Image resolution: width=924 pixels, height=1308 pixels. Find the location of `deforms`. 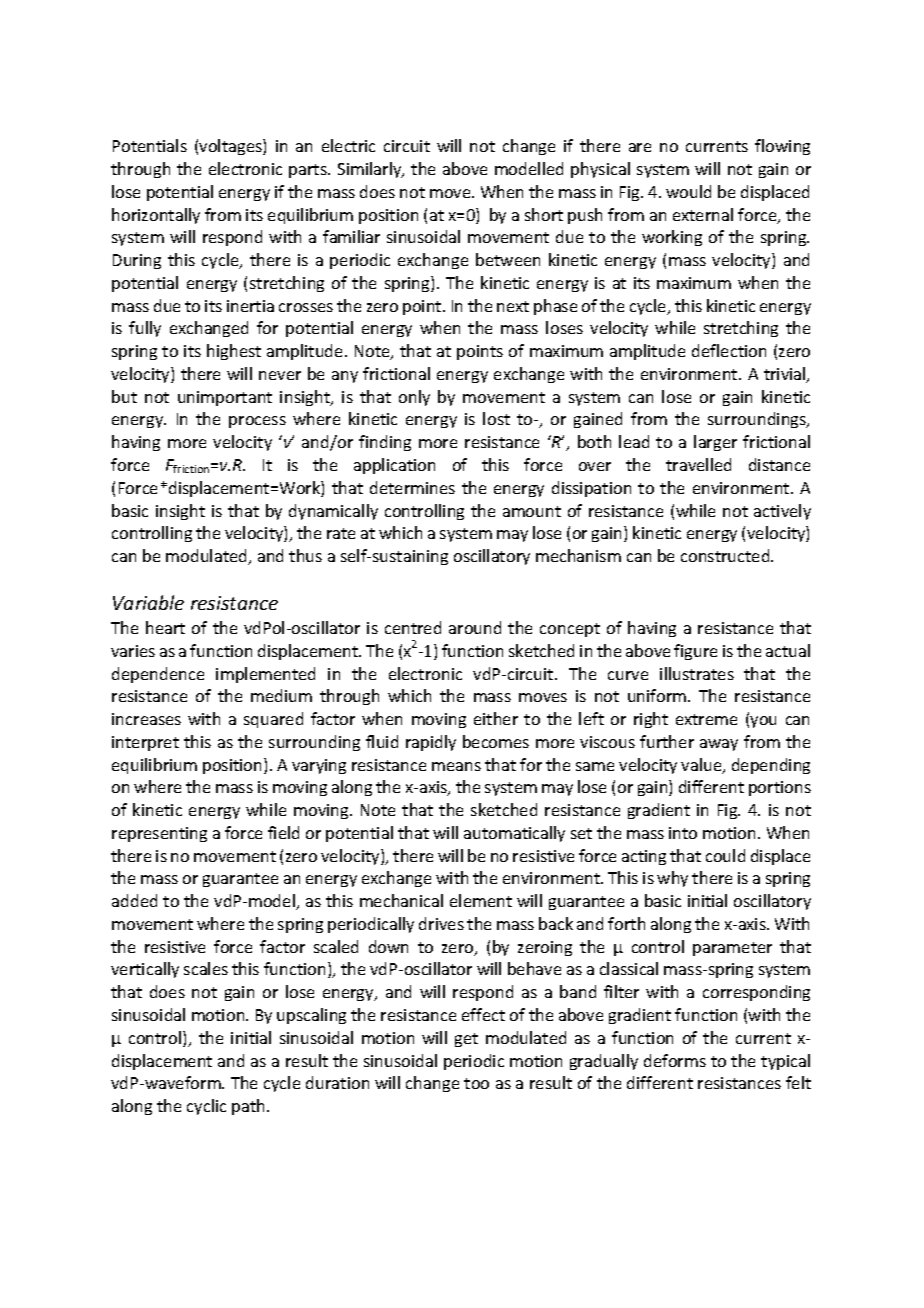

deforms is located at coordinates (675, 1060).
